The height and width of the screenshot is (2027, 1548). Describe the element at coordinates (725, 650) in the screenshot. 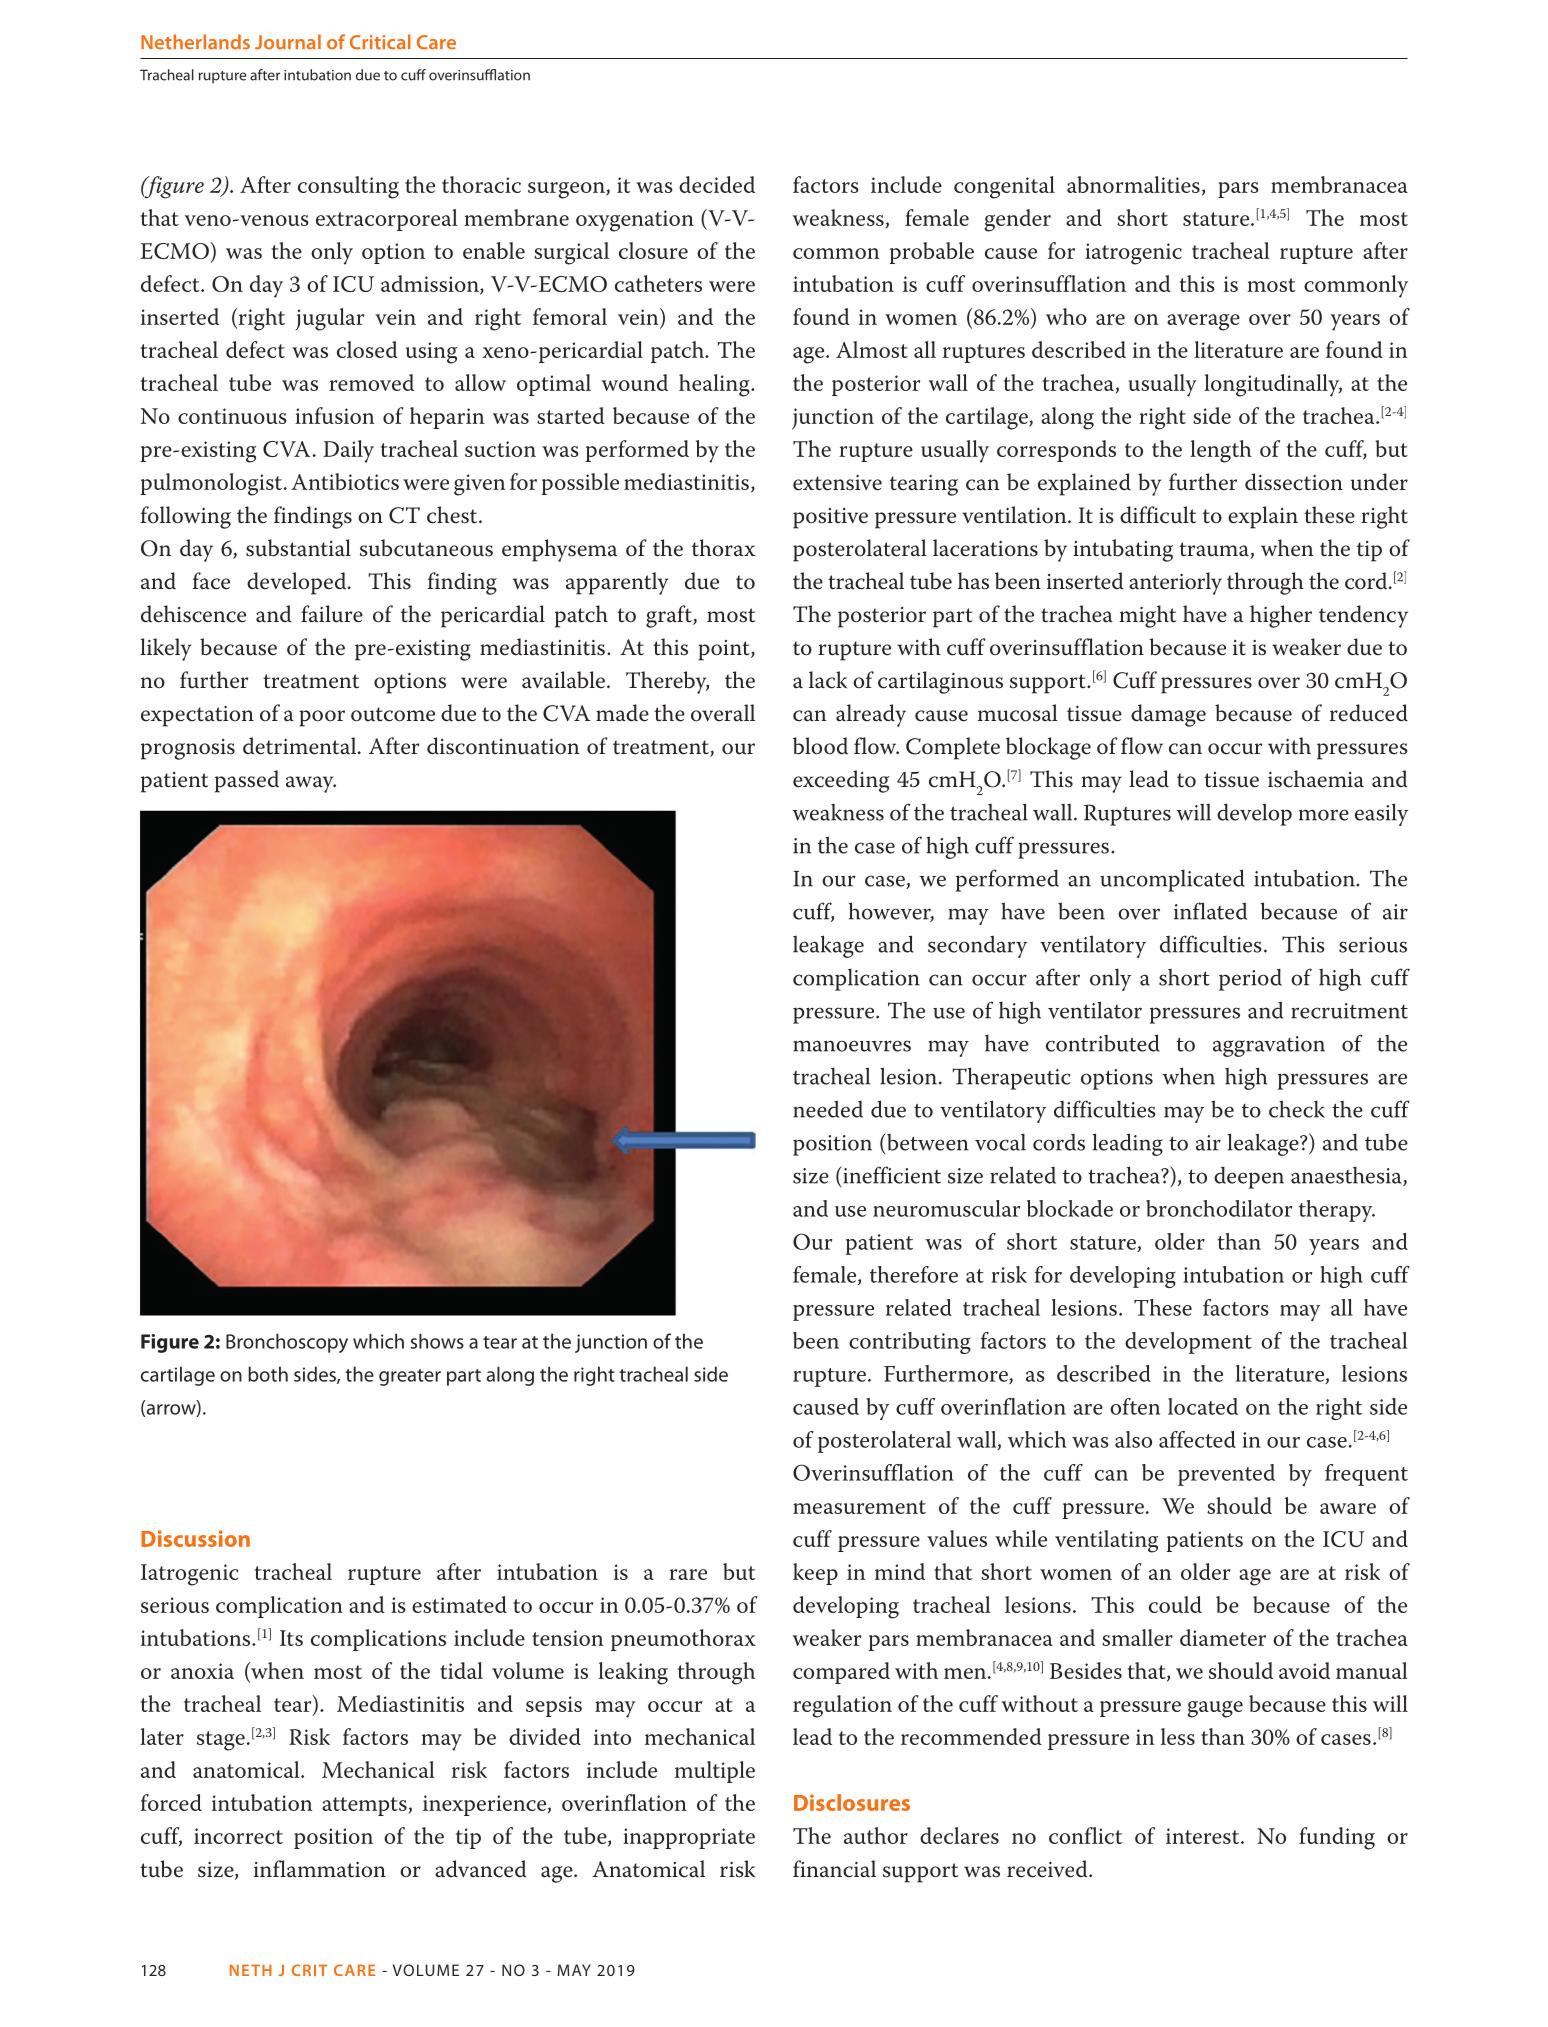

I see `point` at that location.
